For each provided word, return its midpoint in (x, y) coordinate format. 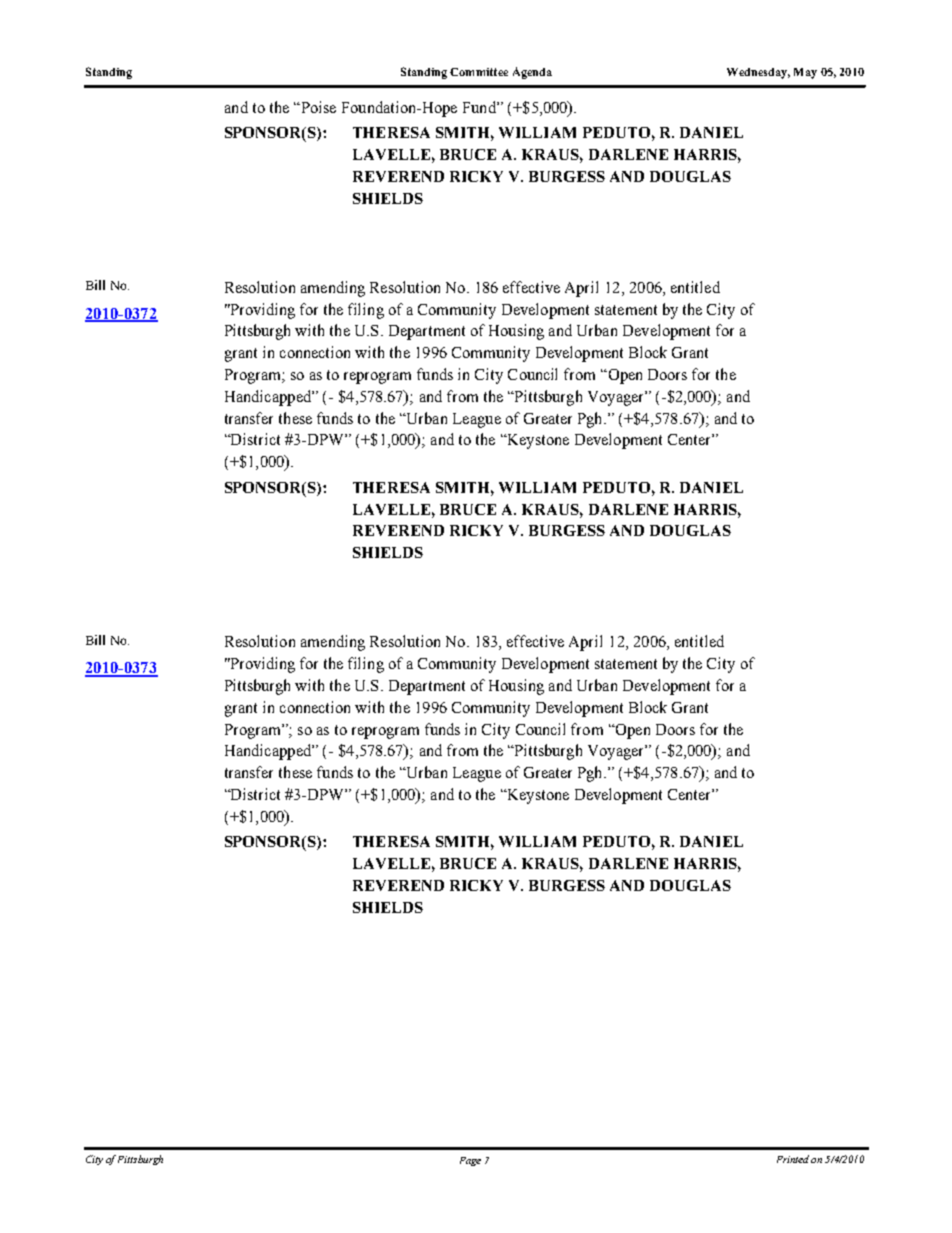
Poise (317, 107)
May (805, 73)
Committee (479, 72)
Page (470, 1161)
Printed (793, 1159)
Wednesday (758, 73)
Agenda (532, 73)
